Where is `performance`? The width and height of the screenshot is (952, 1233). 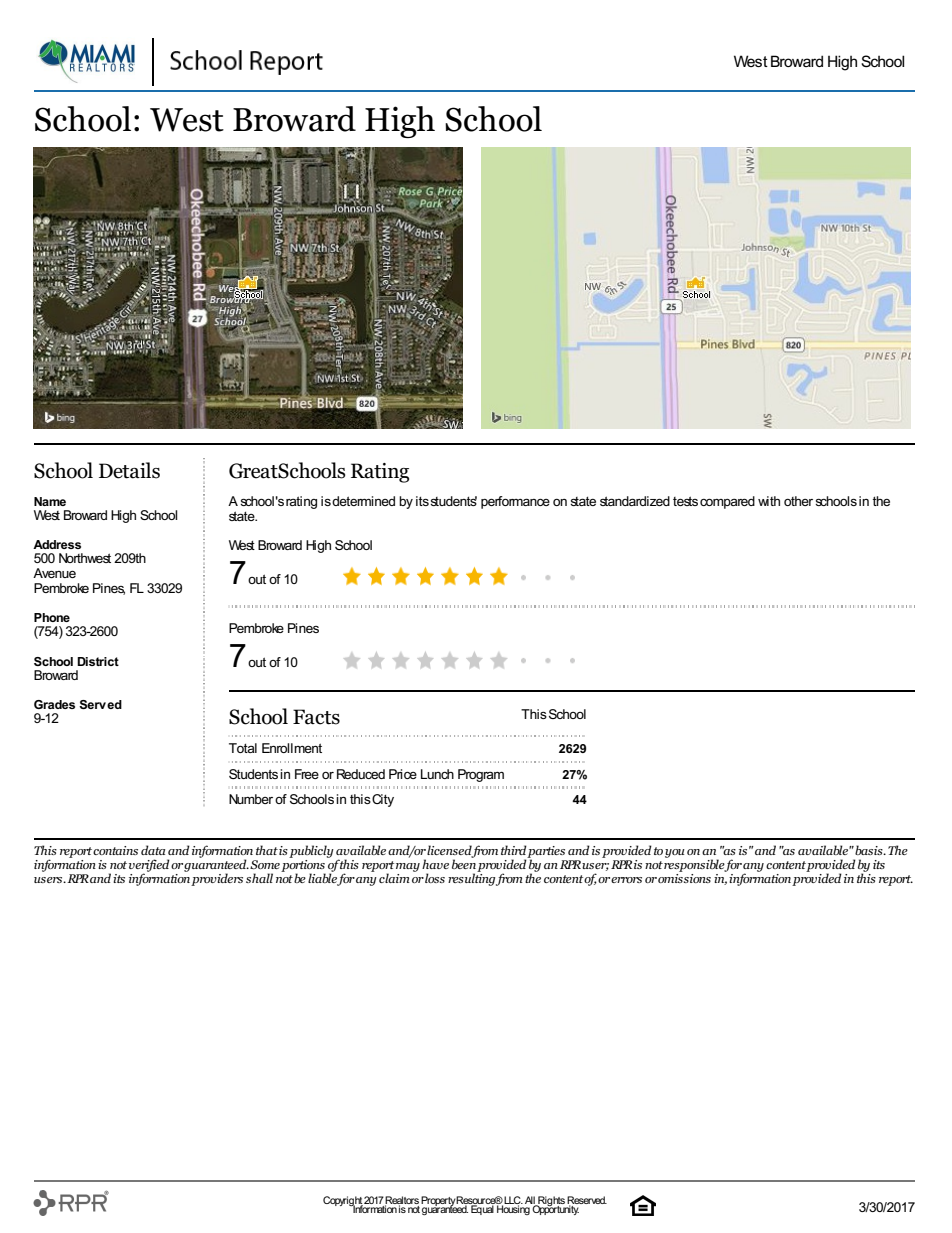
performance is located at coordinates (515, 502).
